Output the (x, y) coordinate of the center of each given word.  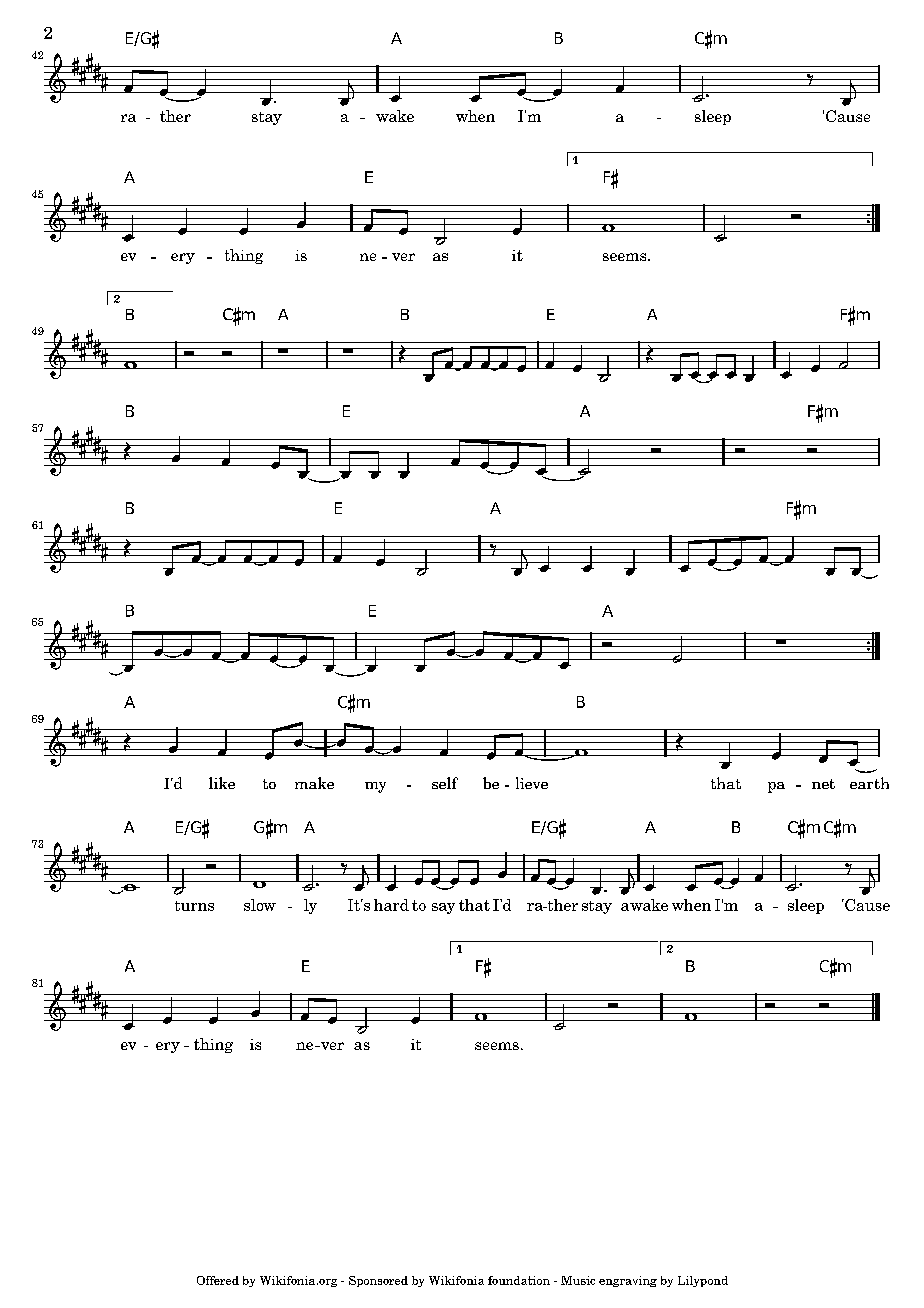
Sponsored (378, 1281)
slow (260, 905)
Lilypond (703, 1281)
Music (578, 1280)
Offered (218, 1280)
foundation (519, 1280)
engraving (628, 1281)
